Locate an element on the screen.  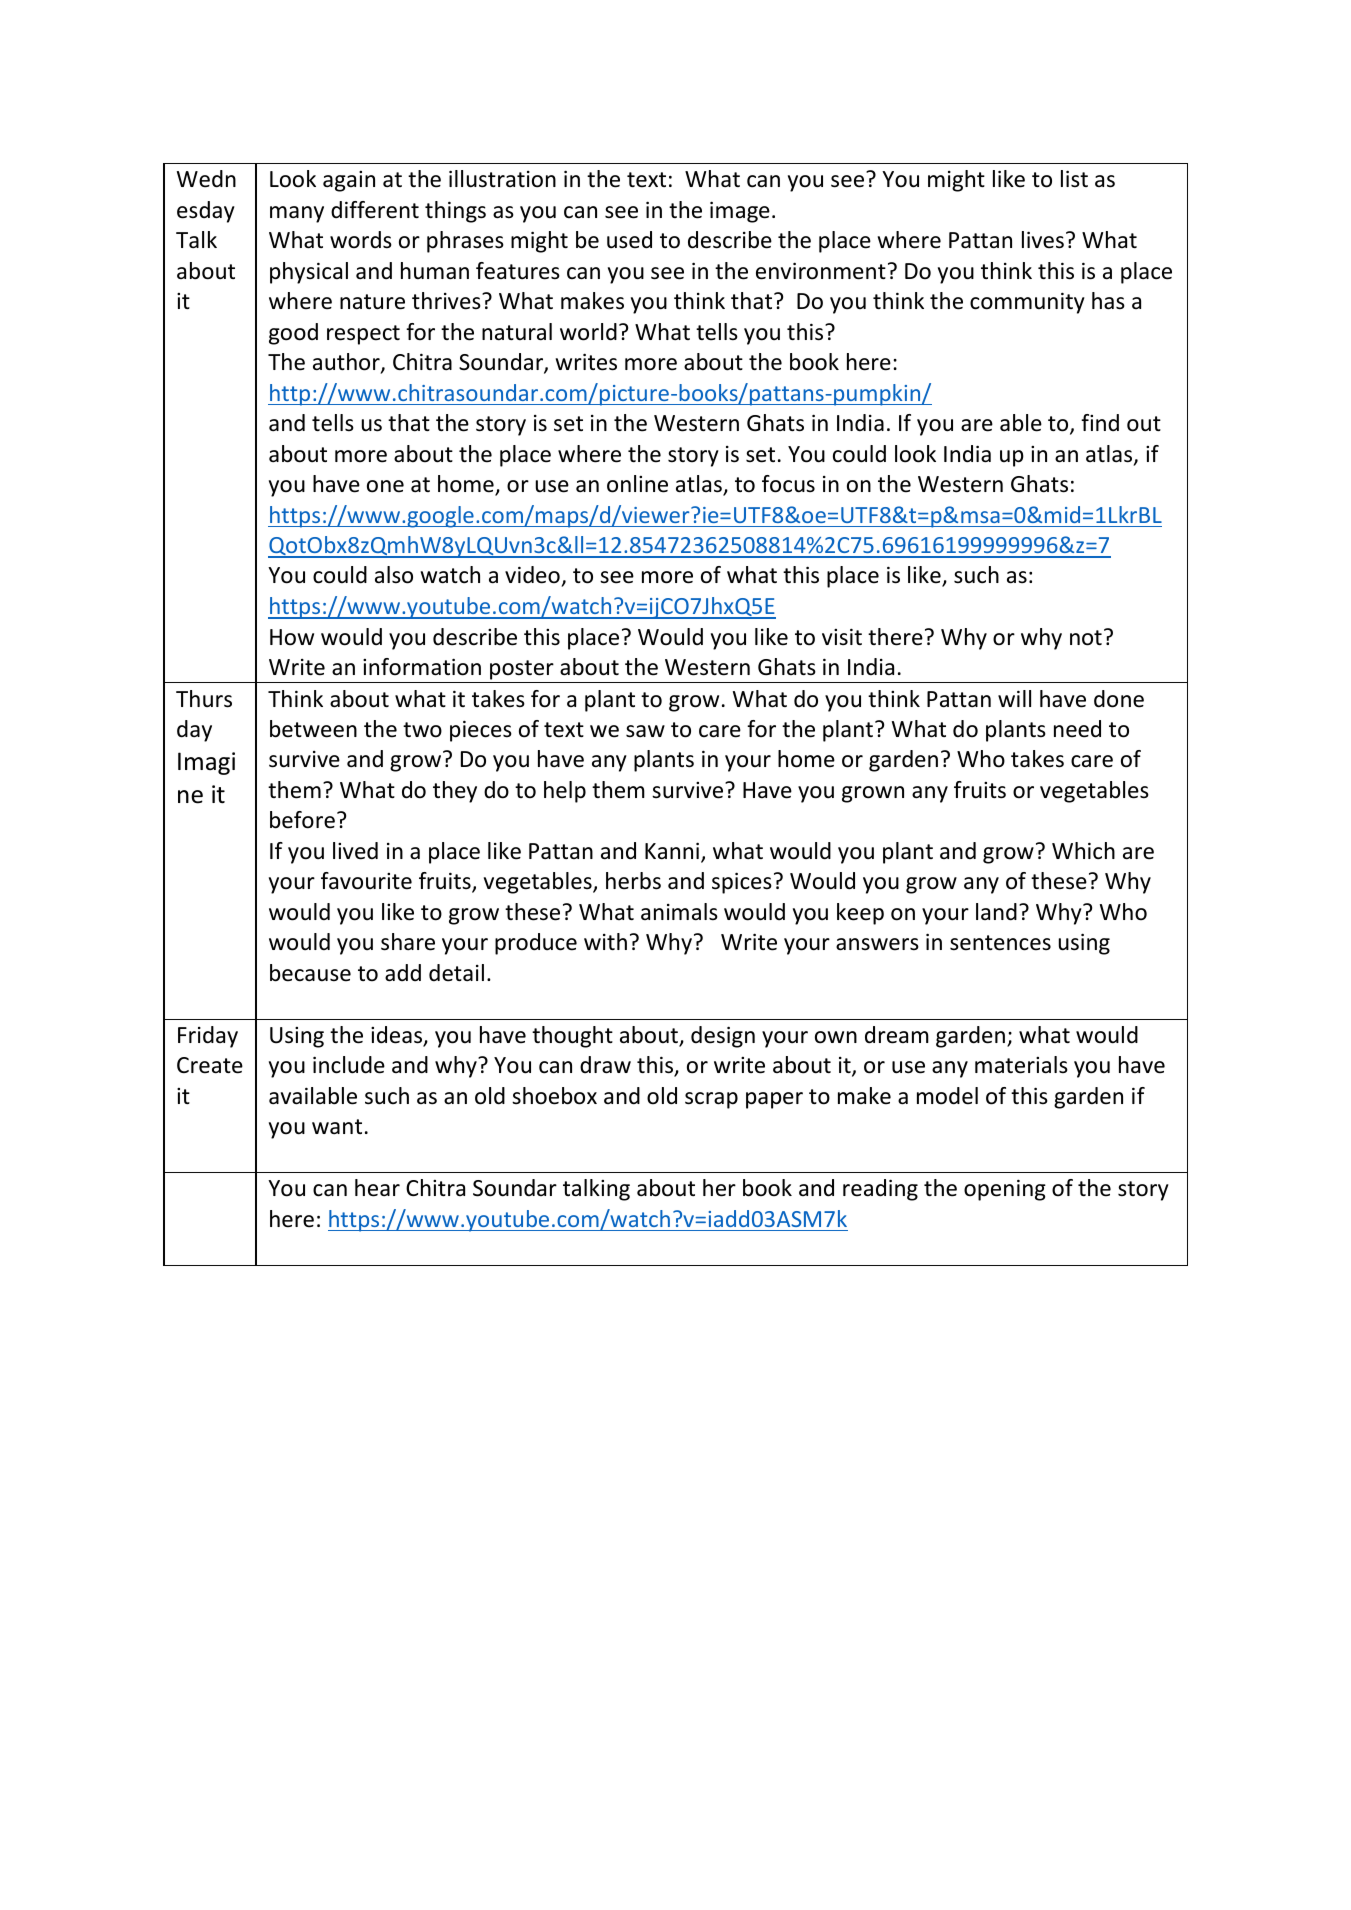
want is located at coordinates (337, 1127).
